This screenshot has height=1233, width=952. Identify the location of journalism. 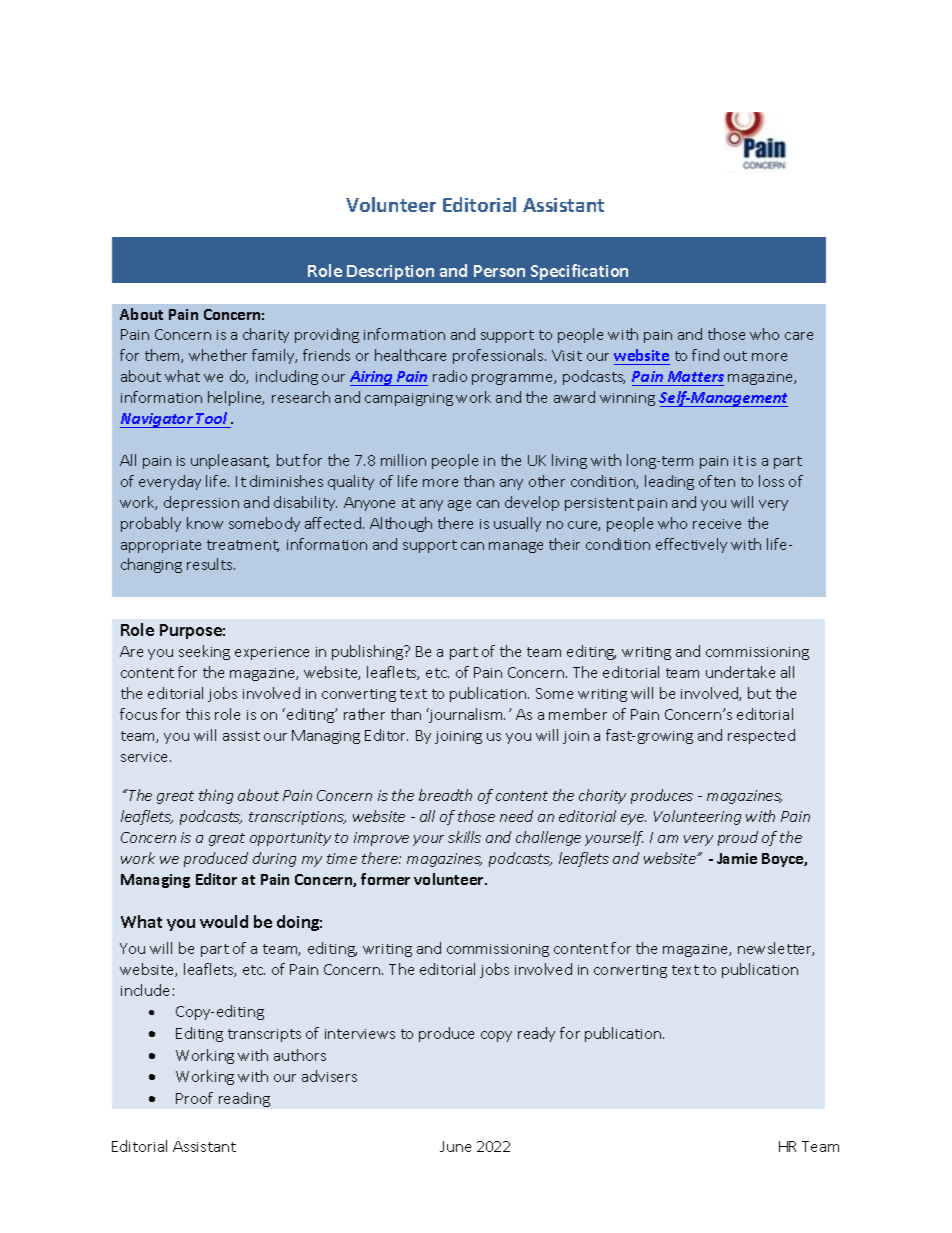
(466, 715).
